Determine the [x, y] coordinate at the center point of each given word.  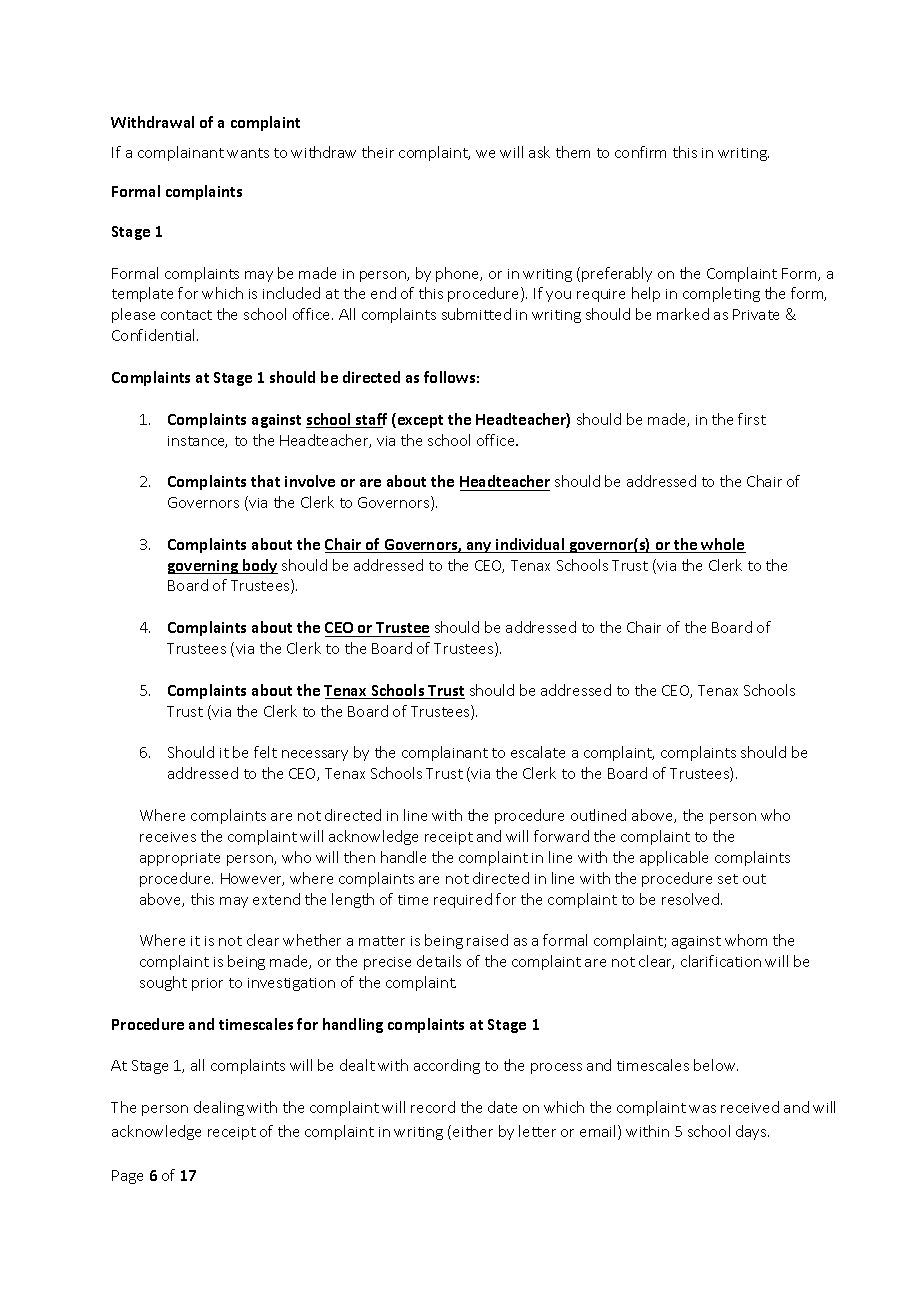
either [473, 1131]
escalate [538, 752]
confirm [640, 152]
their [378, 152]
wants [248, 153]
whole [723, 545]
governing [204, 567]
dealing [219, 1108]
